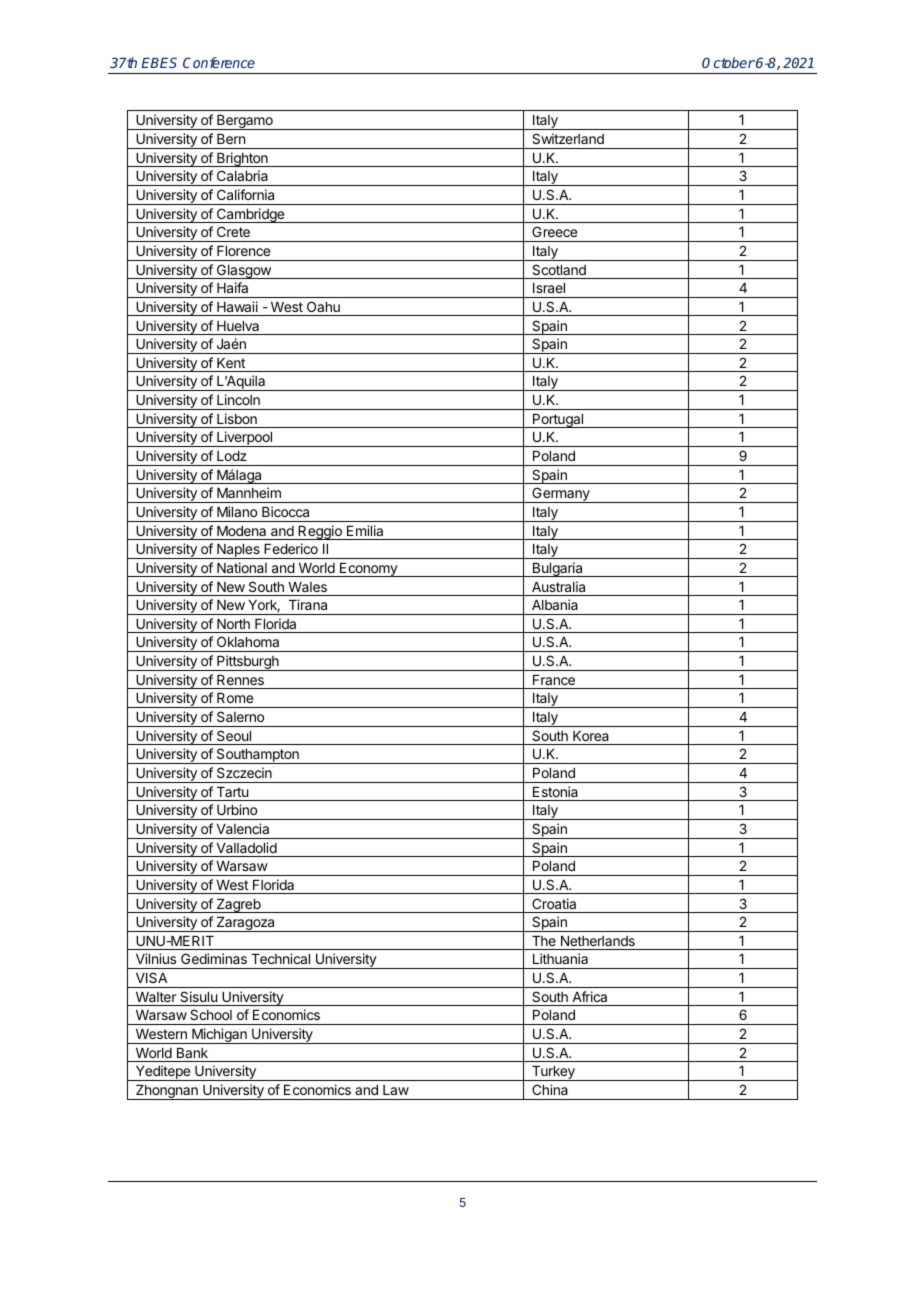  I want to click on Bulgaria, so click(557, 569).
